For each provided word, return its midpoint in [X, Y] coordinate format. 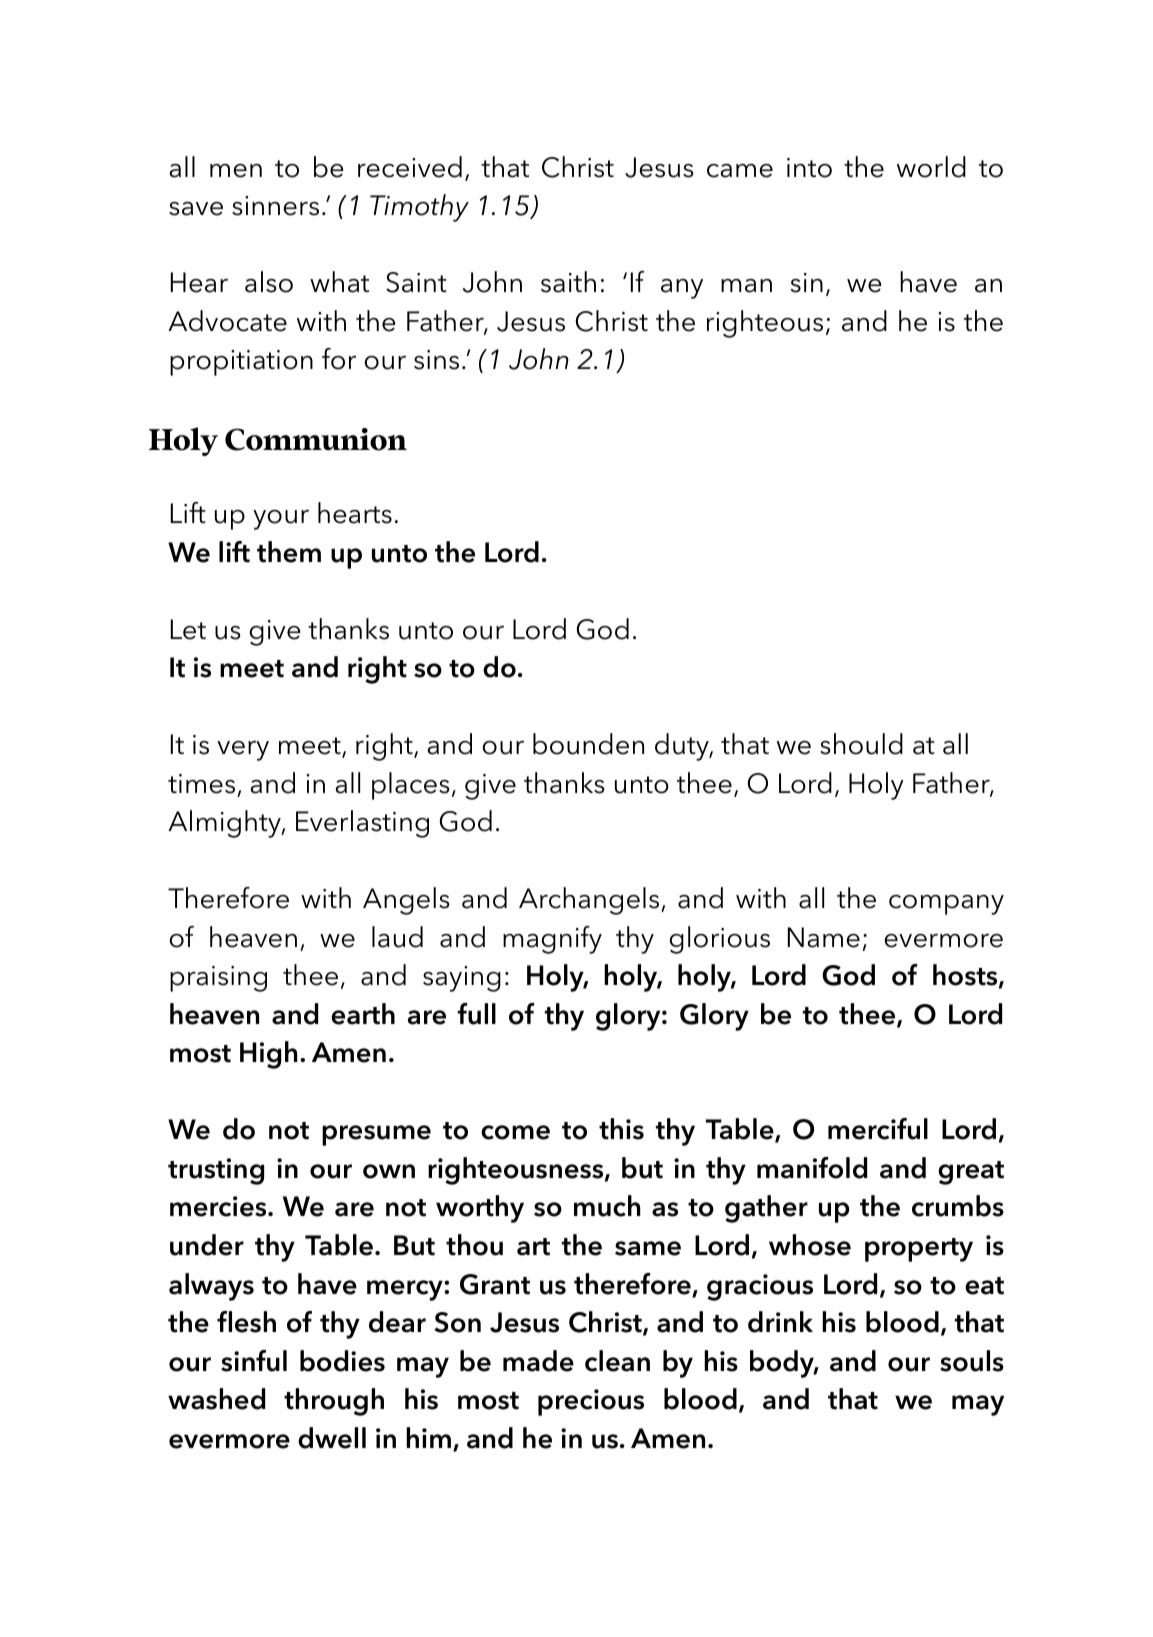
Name [824, 937]
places [411, 786]
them [289, 552]
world [931, 167]
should [861, 744]
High [269, 1055]
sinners [275, 206]
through [334, 1402]
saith [568, 282]
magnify [552, 940]
